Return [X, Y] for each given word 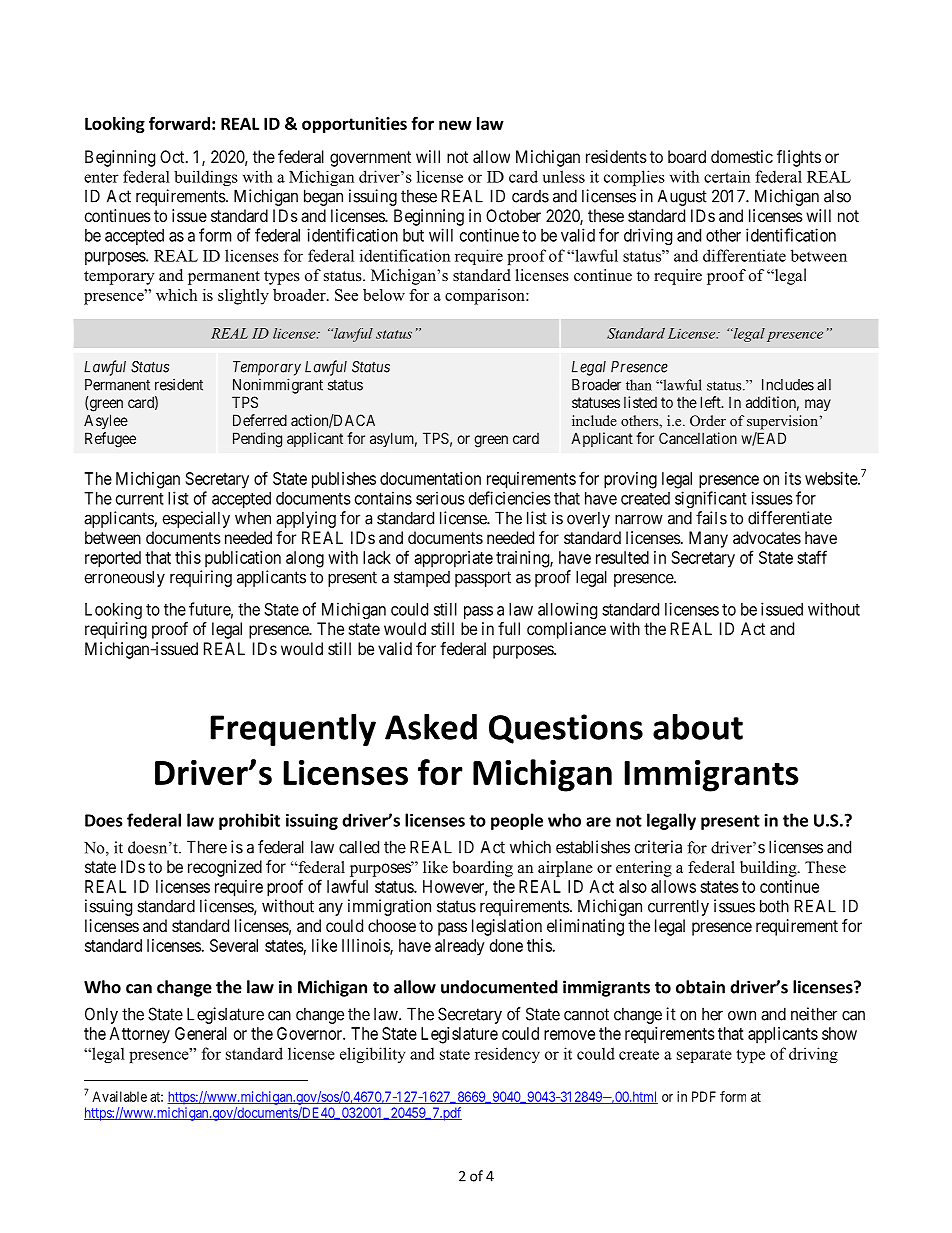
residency [507, 1055]
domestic [742, 156]
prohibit [249, 821]
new [455, 125]
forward [179, 123]
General [201, 1033]
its [793, 478]
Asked [431, 727]
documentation [430, 478]
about [698, 727]
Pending [257, 440]
